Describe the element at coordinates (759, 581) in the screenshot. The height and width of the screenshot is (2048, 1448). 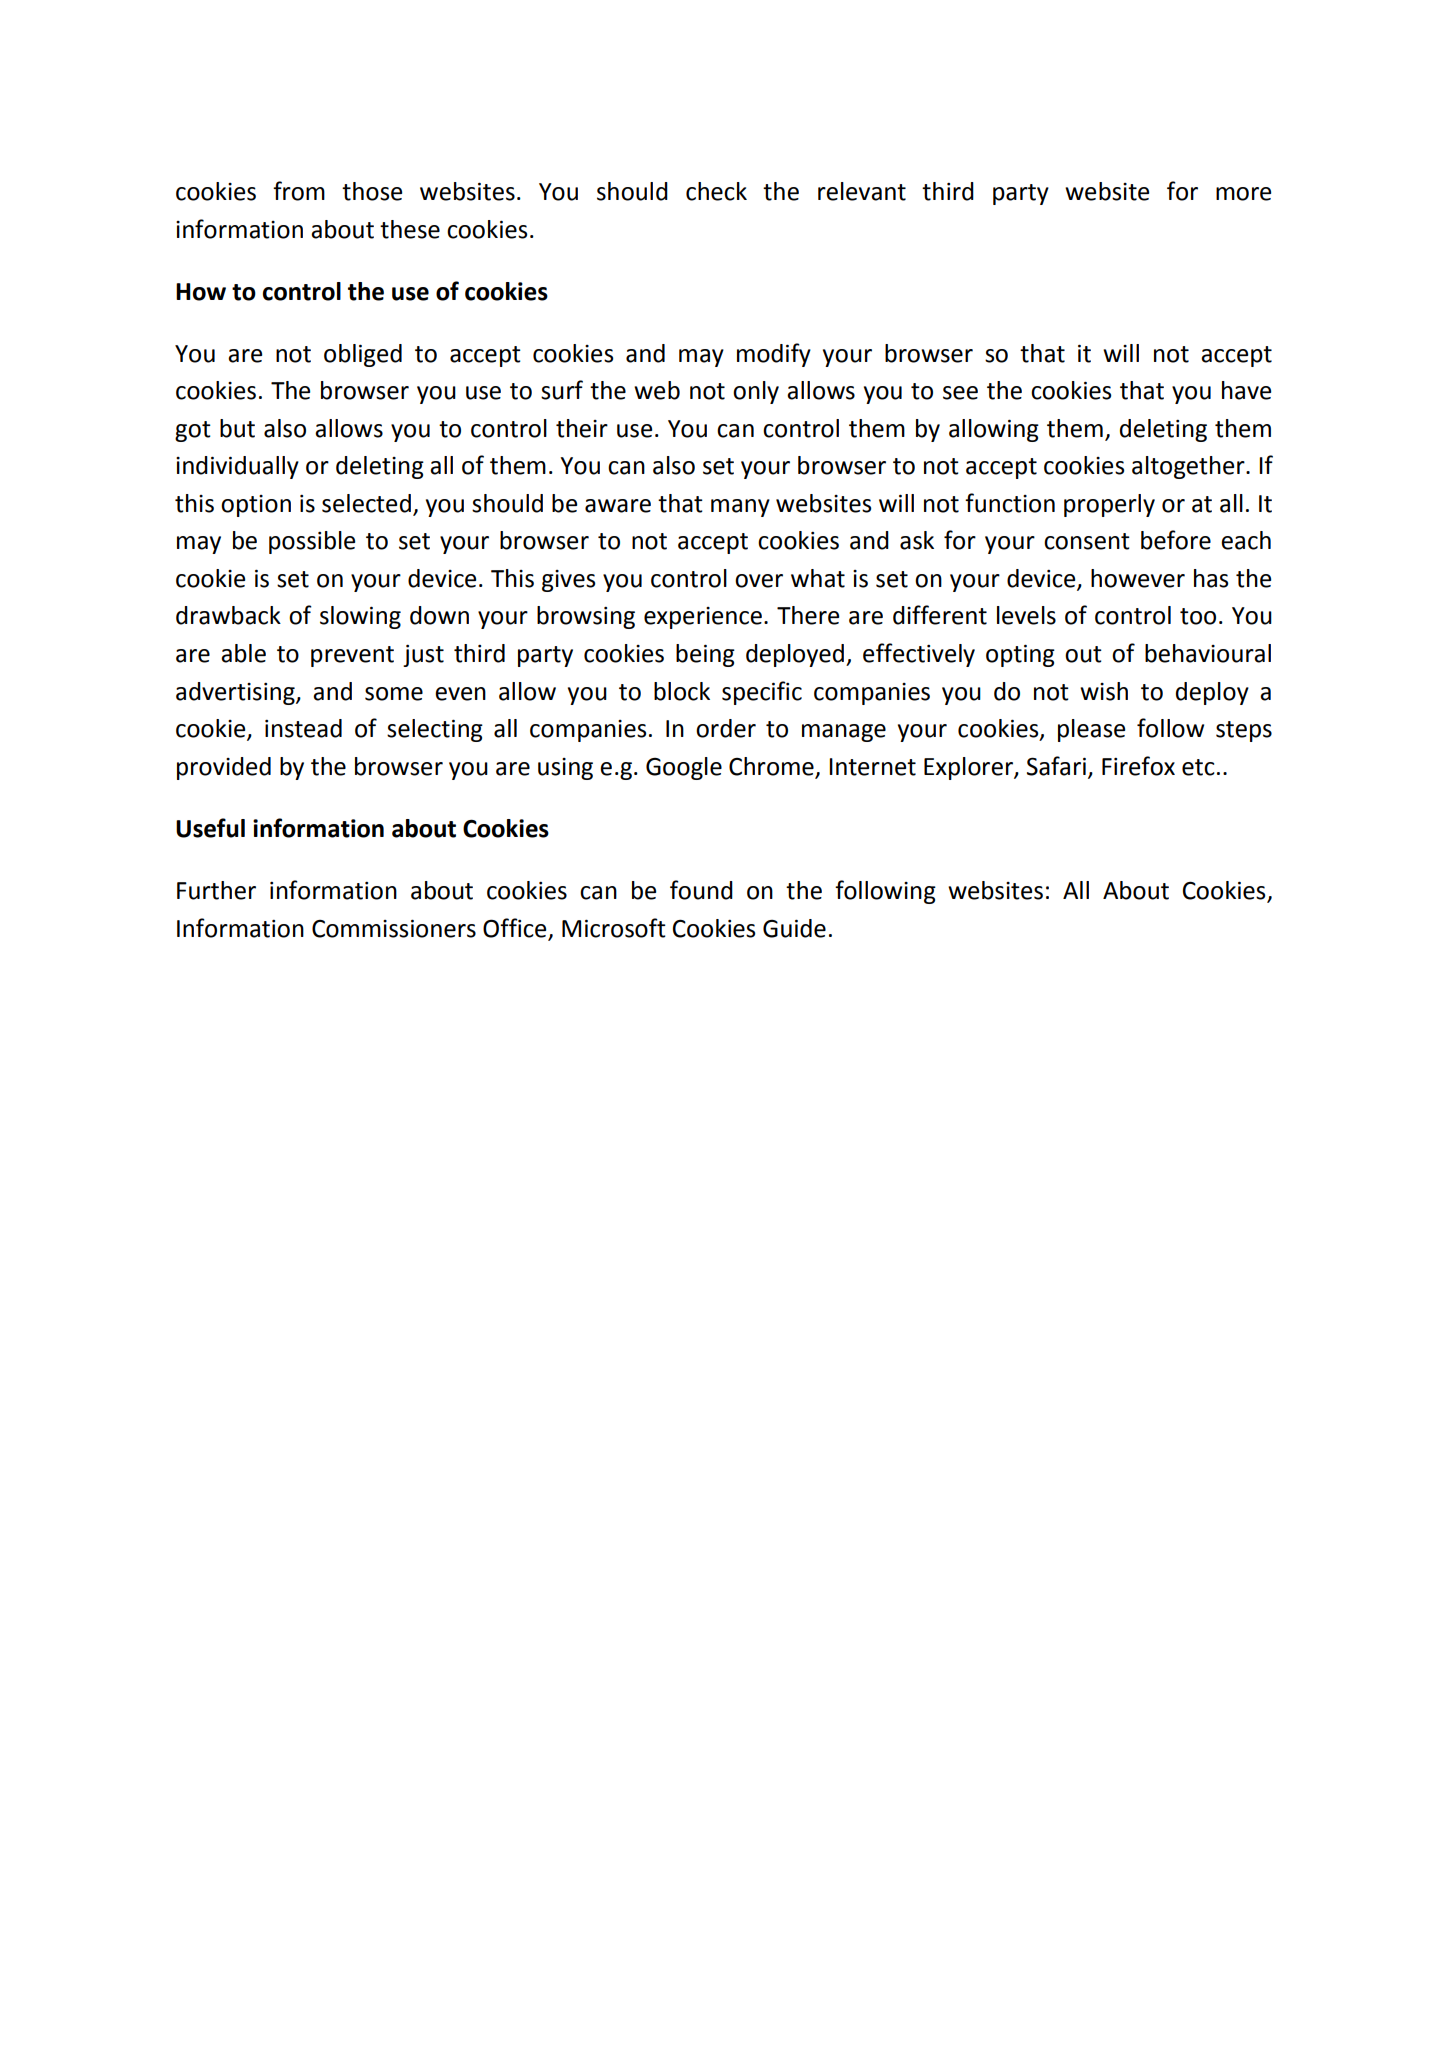
I see `over` at that location.
